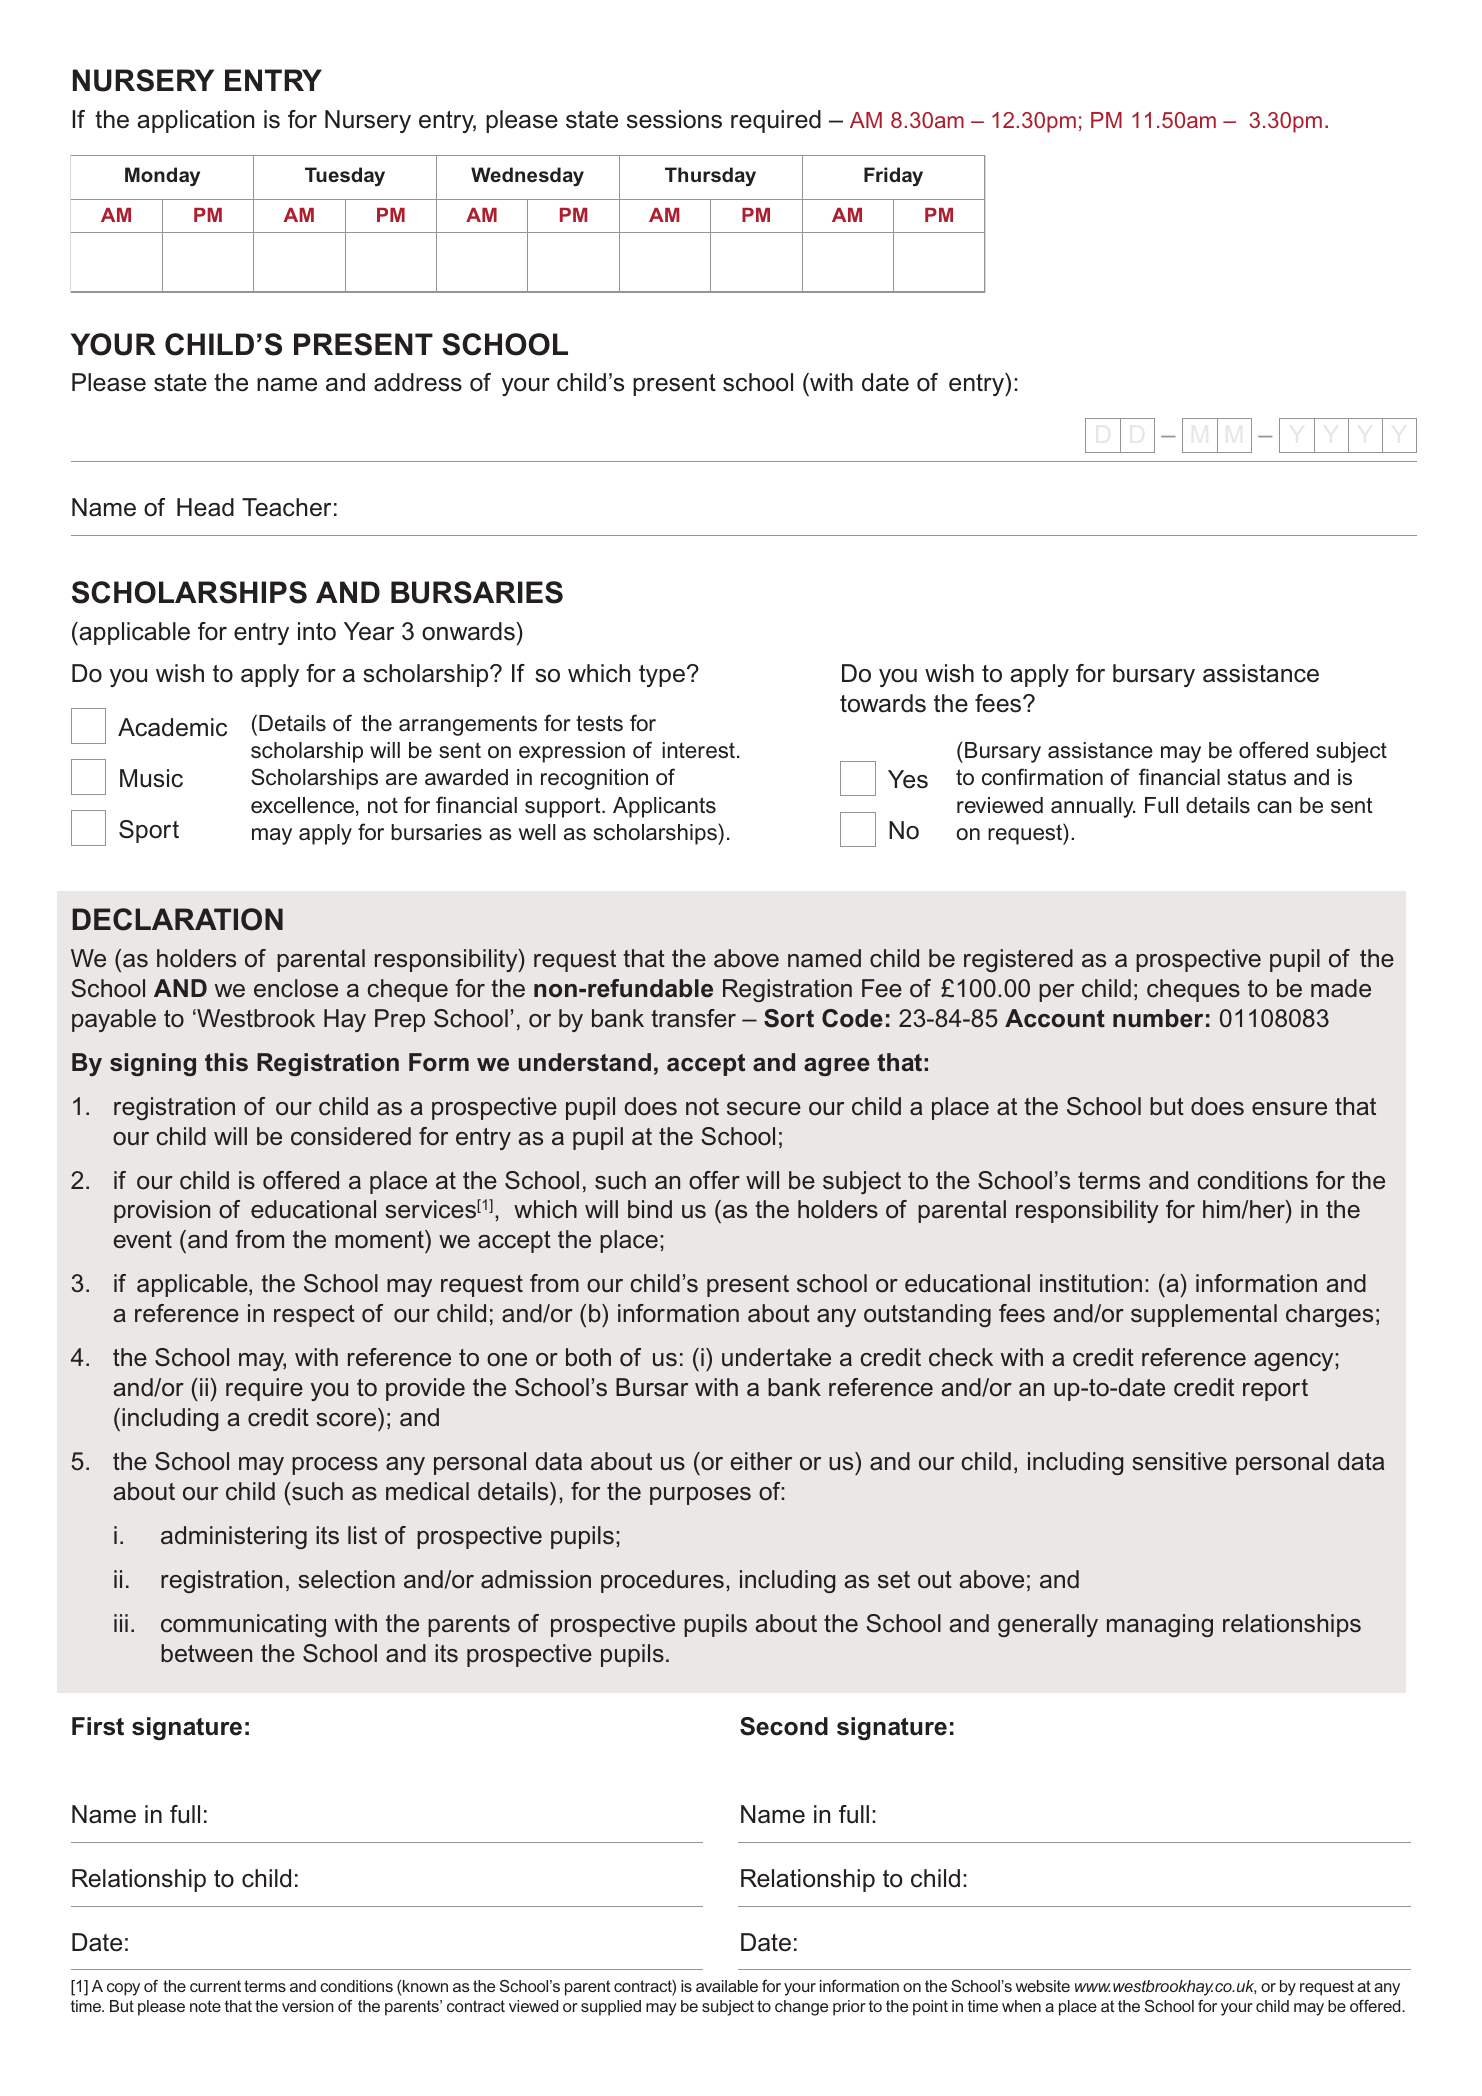 This image has height=2096, width=1482. Describe the element at coordinates (172, 727) in the image. I see `Academic` at that location.
